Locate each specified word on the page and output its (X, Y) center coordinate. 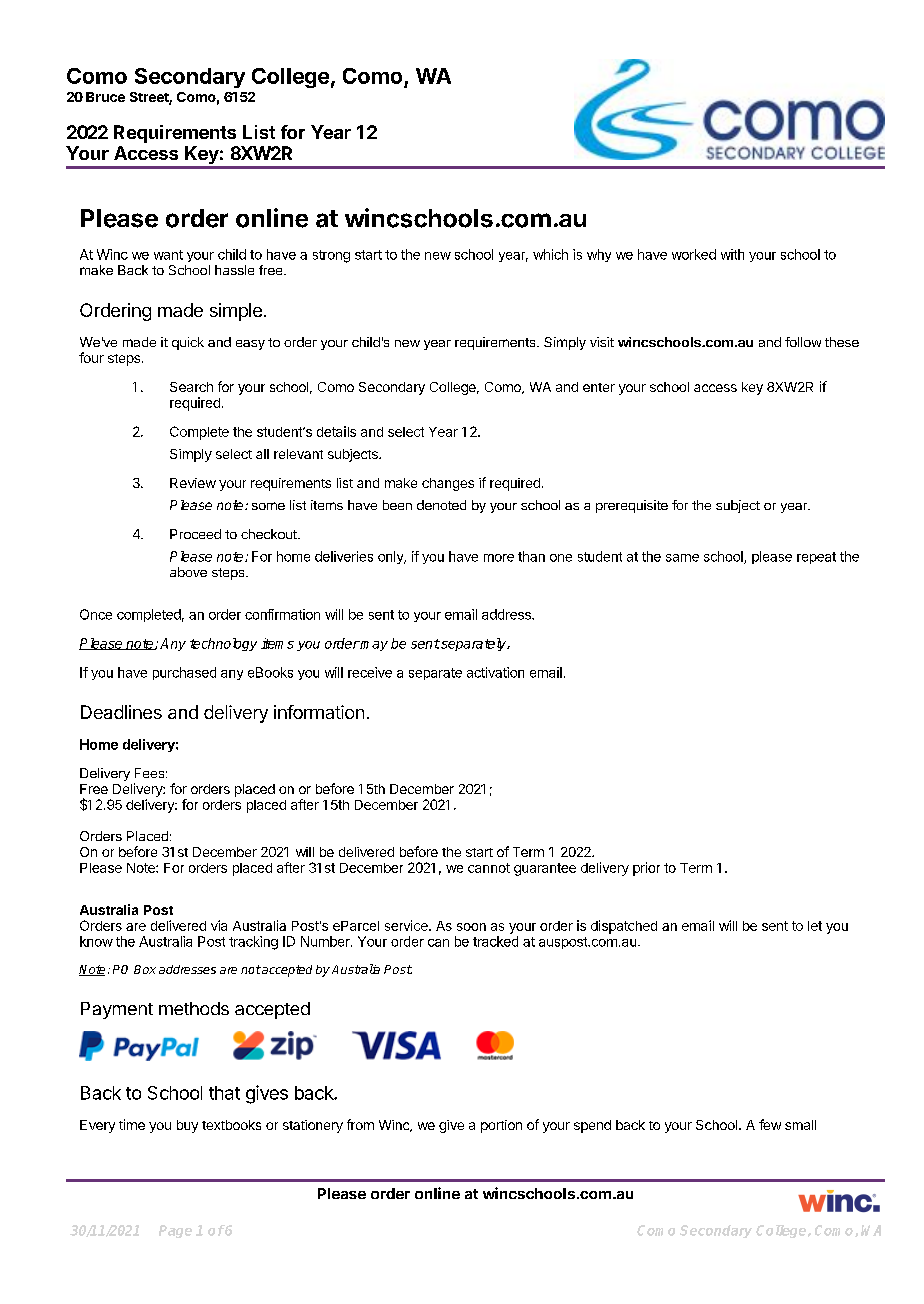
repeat (816, 558)
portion (501, 1126)
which (550, 254)
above (188, 572)
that (224, 1093)
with (732, 254)
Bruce (105, 97)
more (499, 558)
